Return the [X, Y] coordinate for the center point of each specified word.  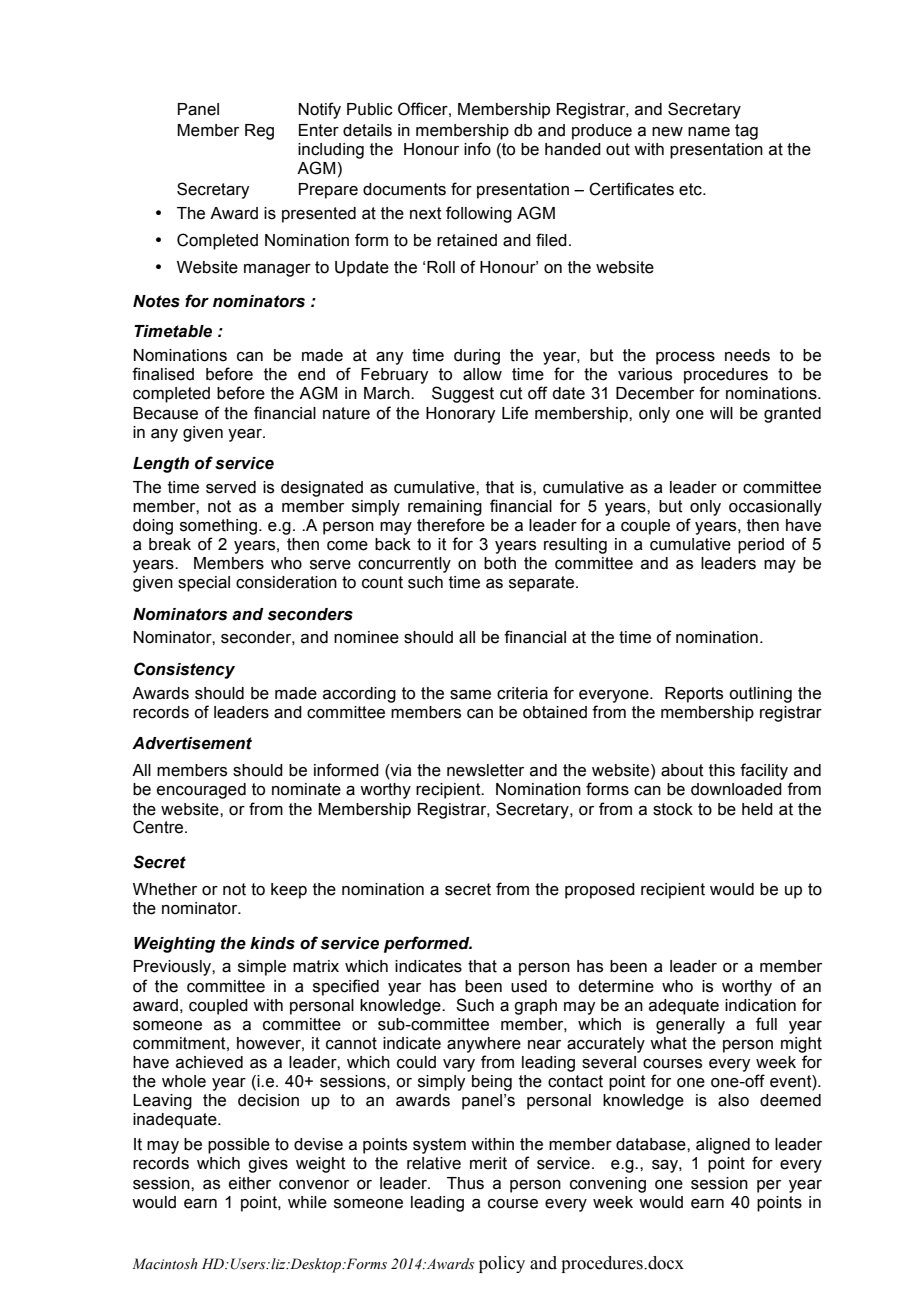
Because [165, 413]
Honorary [460, 415]
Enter [319, 130]
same [470, 695]
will [721, 413]
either [250, 1183]
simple [262, 968]
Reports [694, 695]
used [529, 986]
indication [760, 1005]
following [479, 214]
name [709, 132]
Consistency [184, 670]
